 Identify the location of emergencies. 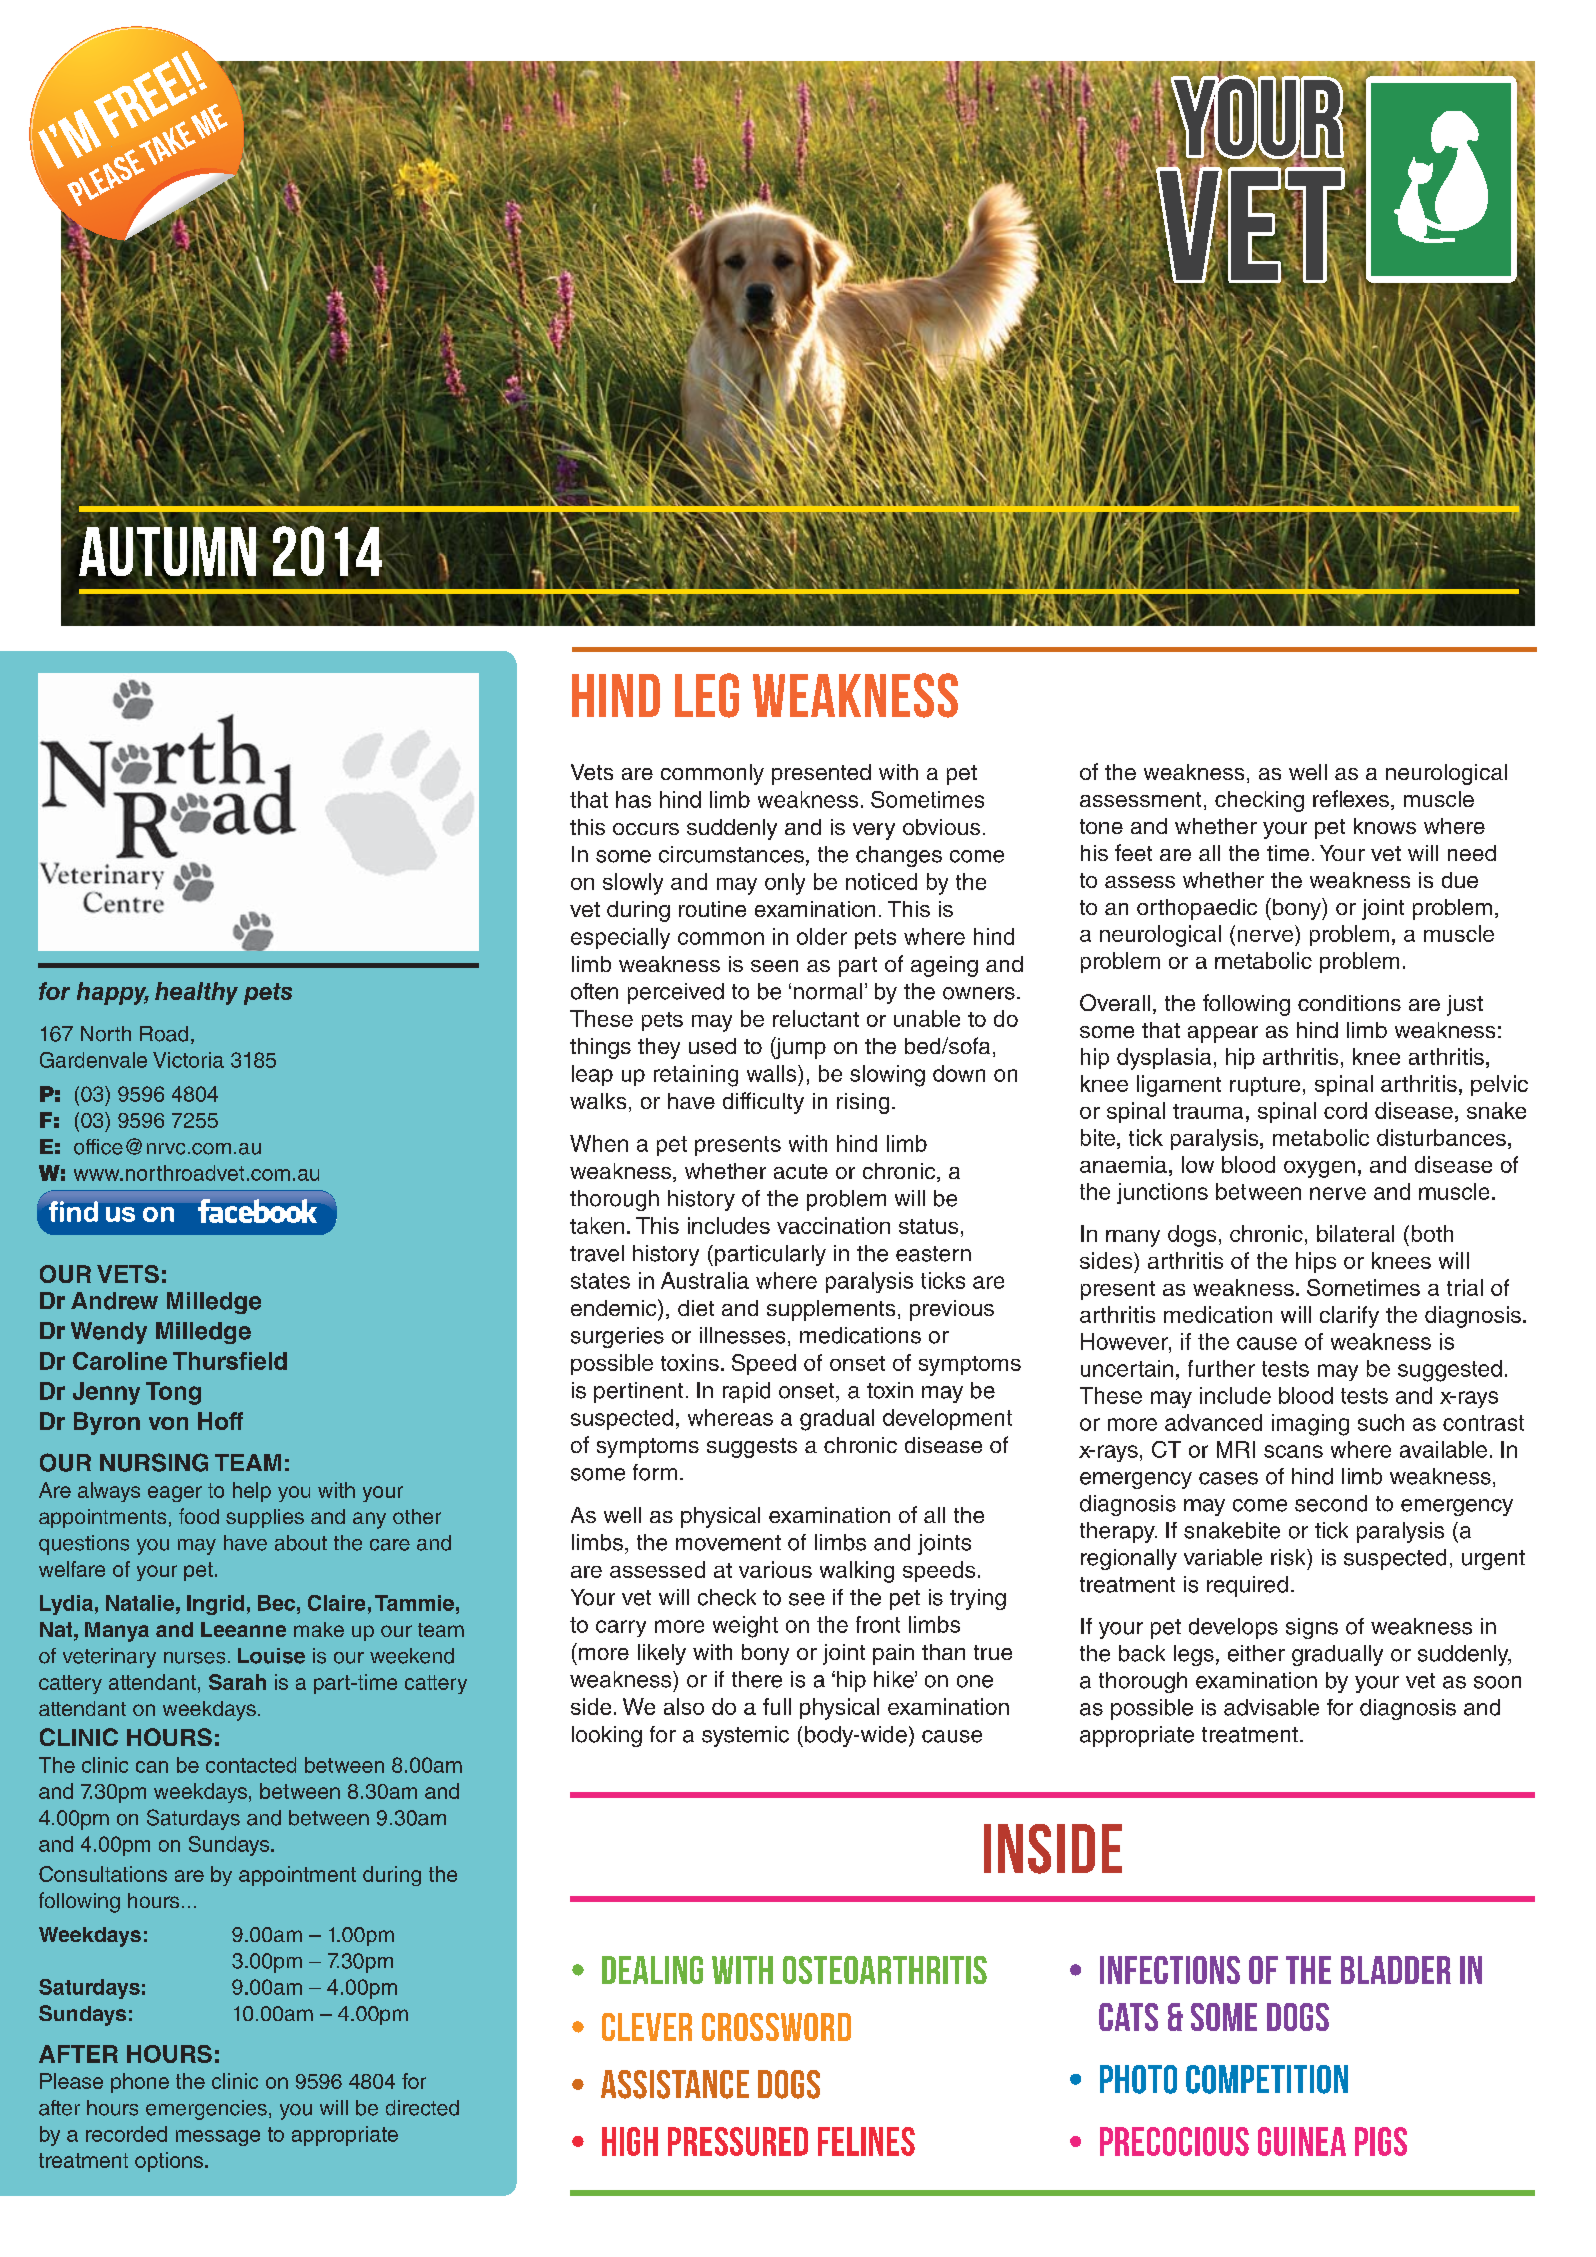
(206, 2110).
